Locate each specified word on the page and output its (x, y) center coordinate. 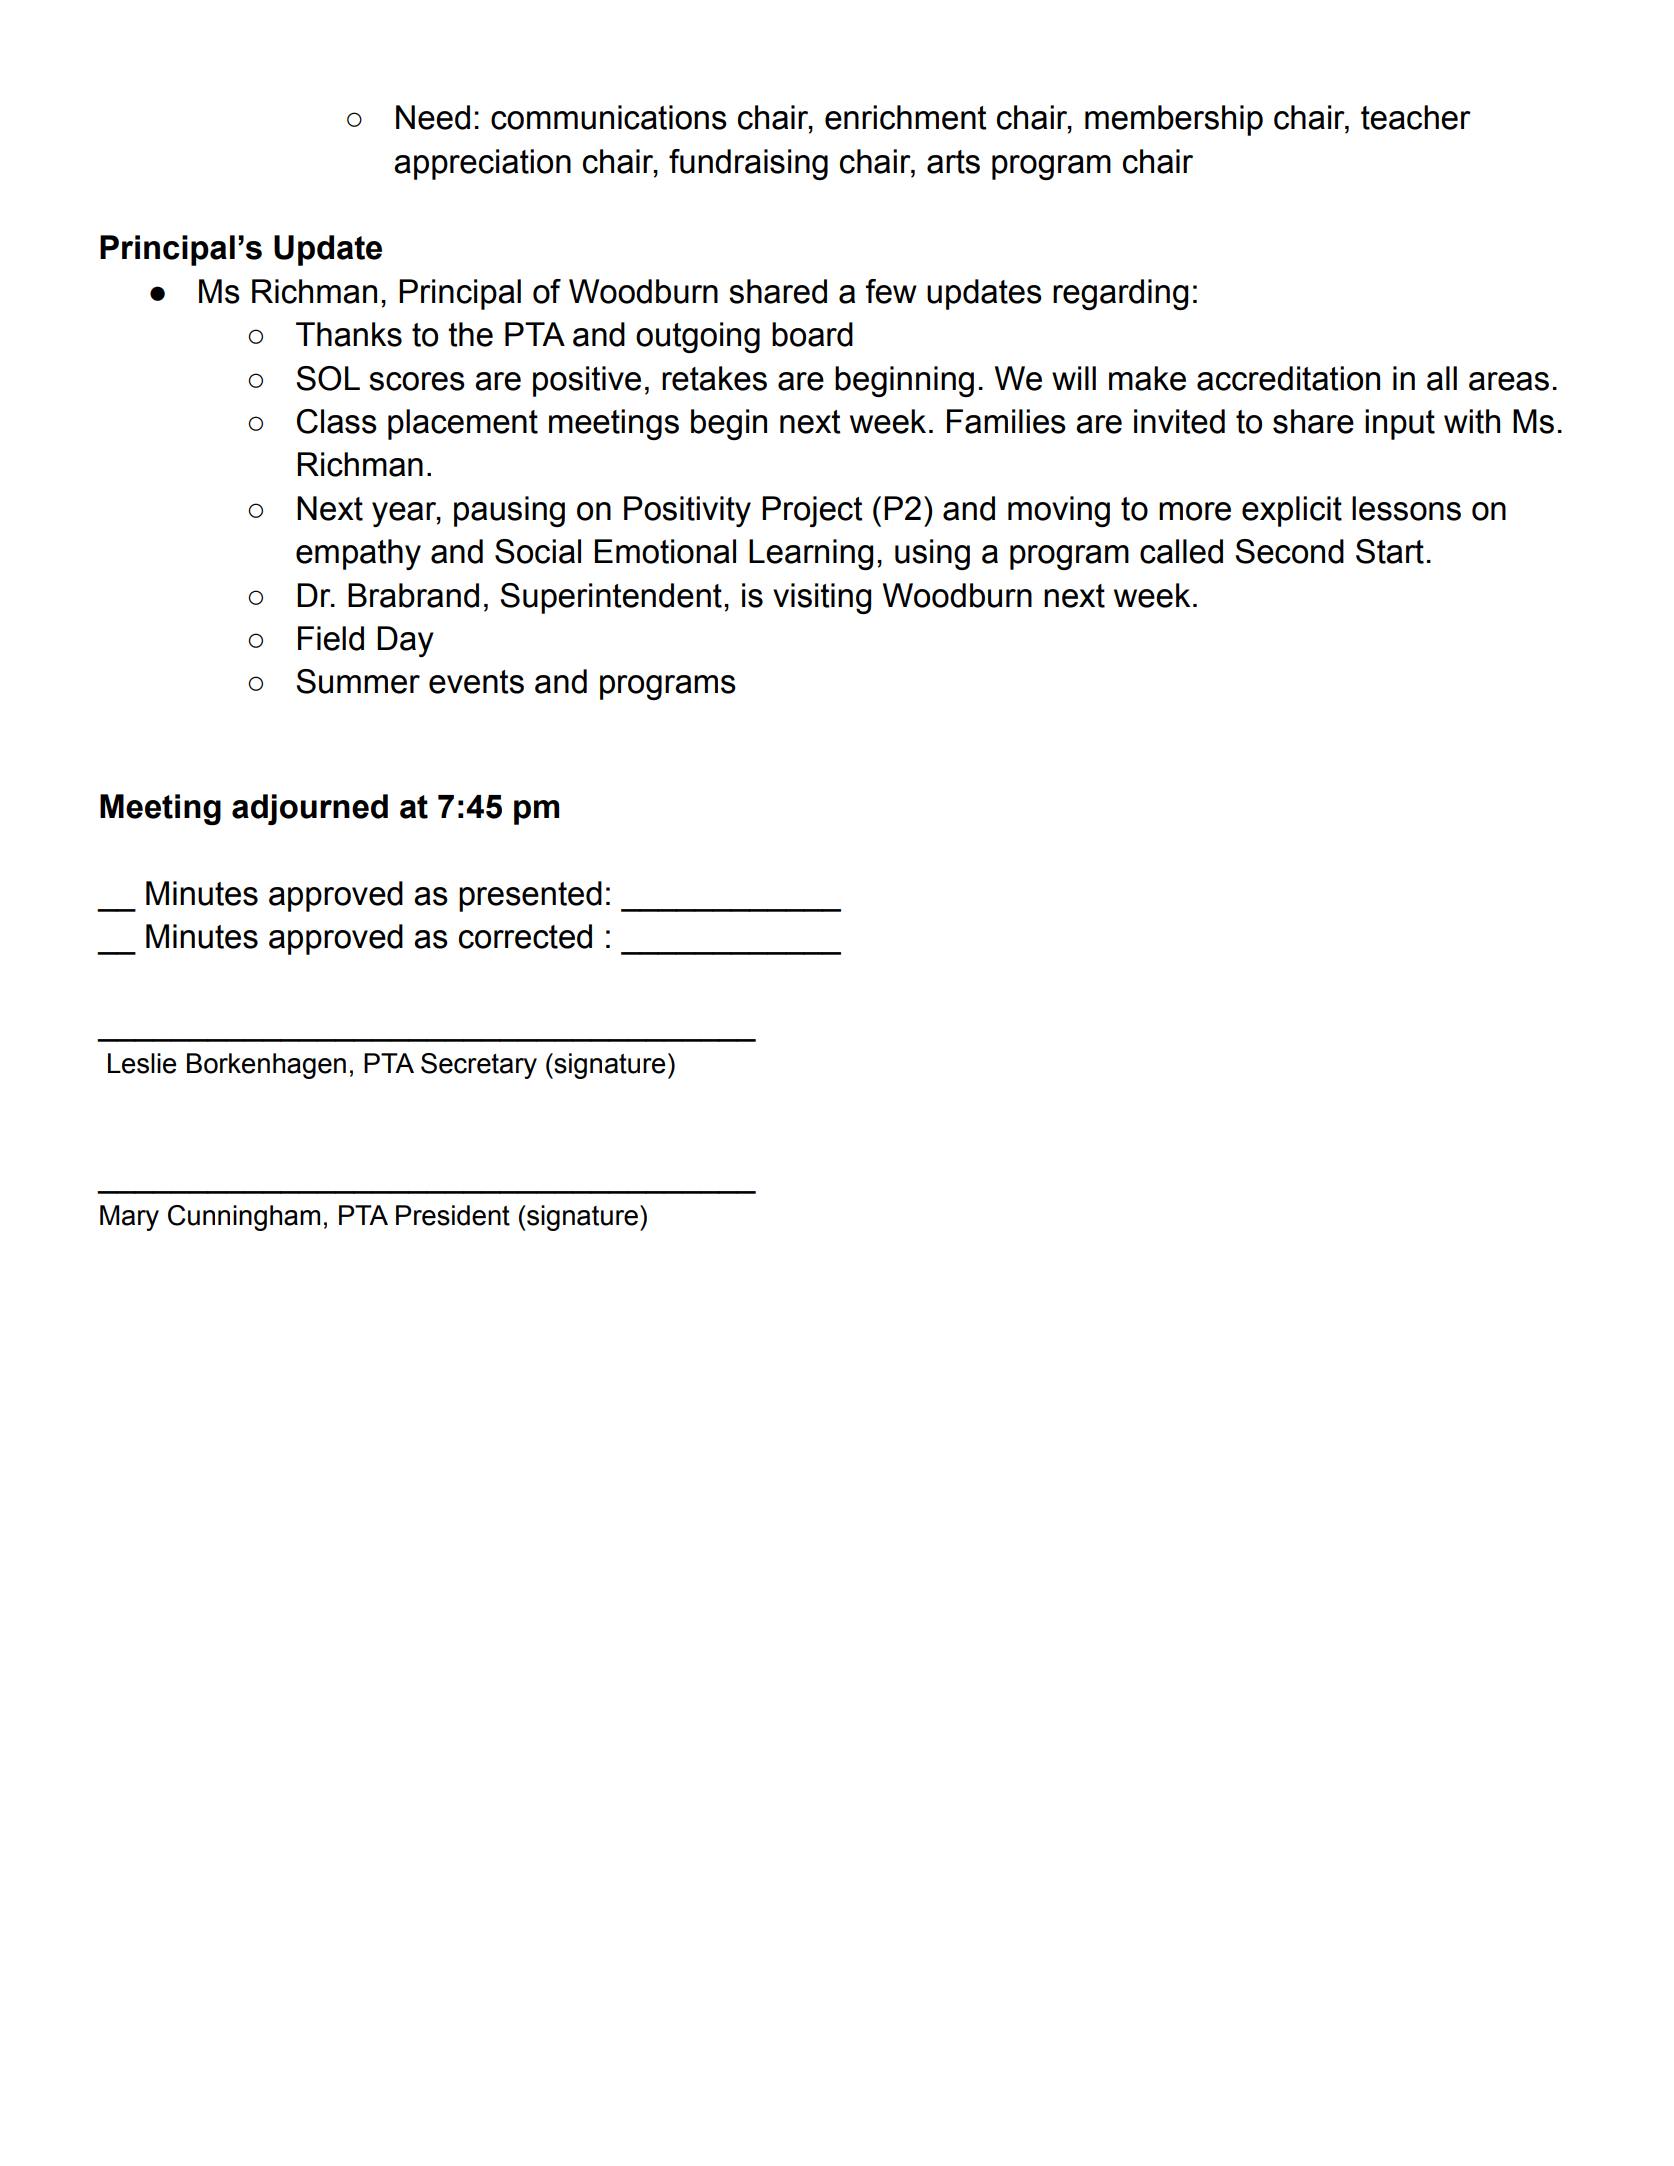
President (453, 1215)
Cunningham (244, 1218)
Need (433, 117)
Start (1390, 551)
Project (812, 511)
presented (530, 896)
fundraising (748, 164)
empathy (358, 554)
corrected (525, 936)
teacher (1416, 117)
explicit (1292, 511)
